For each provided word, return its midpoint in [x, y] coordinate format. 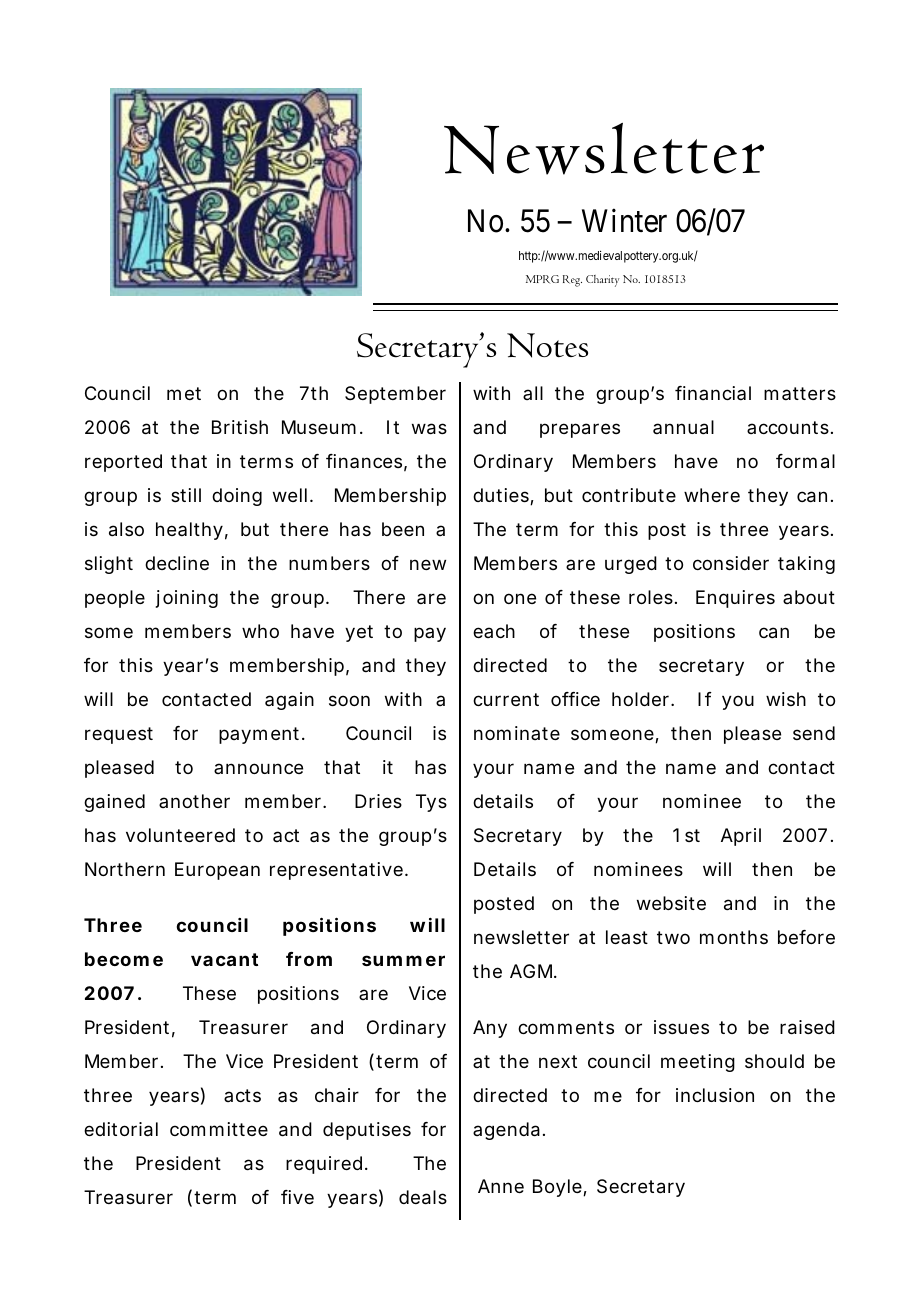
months [734, 937]
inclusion [715, 1095]
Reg [572, 281]
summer [403, 960]
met [184, 393]
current [506, 699]
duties [502, 496]
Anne [501, 1186]
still [186, 495]
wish [786, 699]
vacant [224, 959]
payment [259, 735]
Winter [624, 221]
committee [219, 1129]
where [712, 495]
